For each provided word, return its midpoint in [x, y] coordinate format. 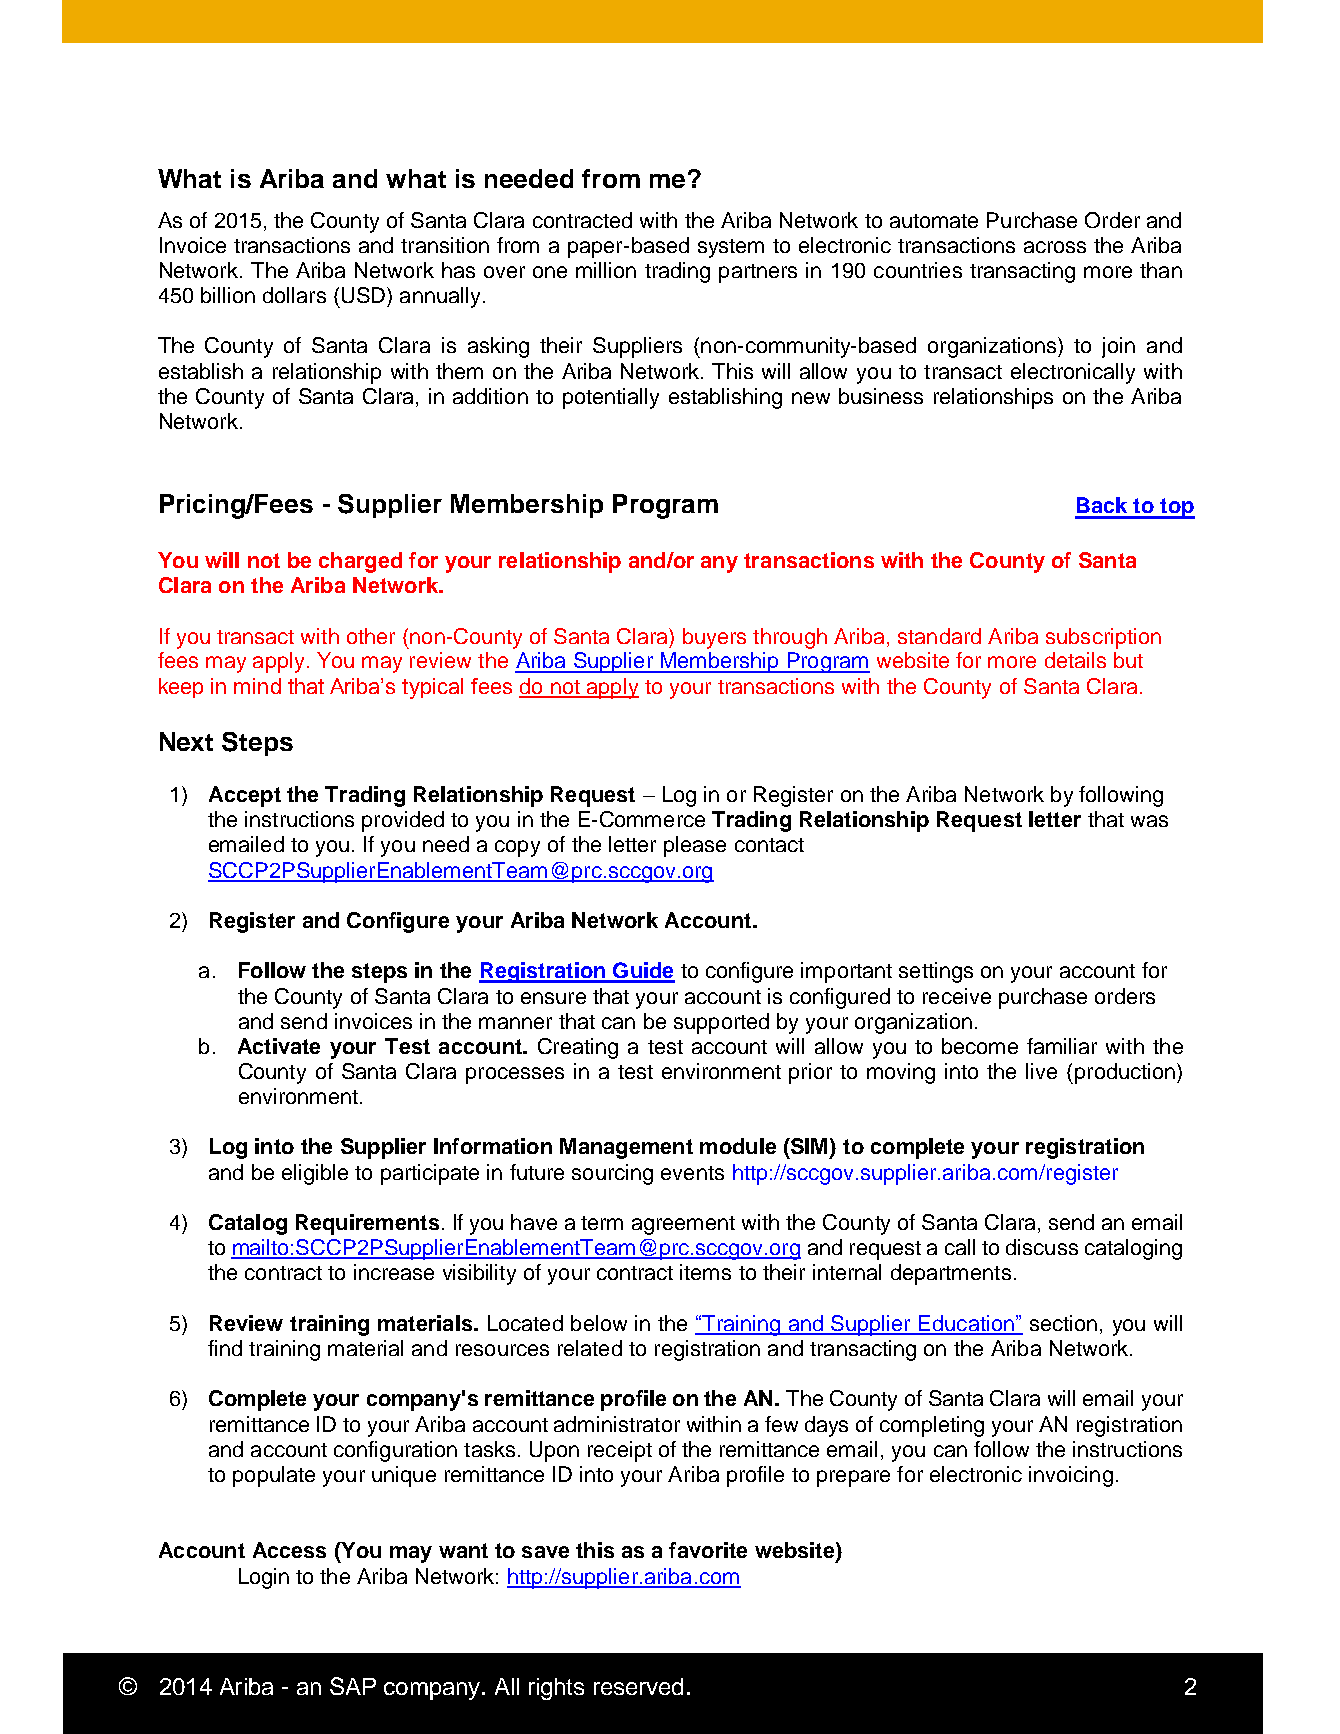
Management [626, 1148]
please [695, 846]
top [1176, 508]
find [225, 1348]
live [1041, 1071]
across [1055, 247]
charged [360, 562]
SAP [353, 1686]
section [1063, 1323]
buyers [714, 638]
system [731, 248]
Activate [279, 1046]
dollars [294, 295]
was [1149, 821]
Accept [245, 796]
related [590, 1348]
